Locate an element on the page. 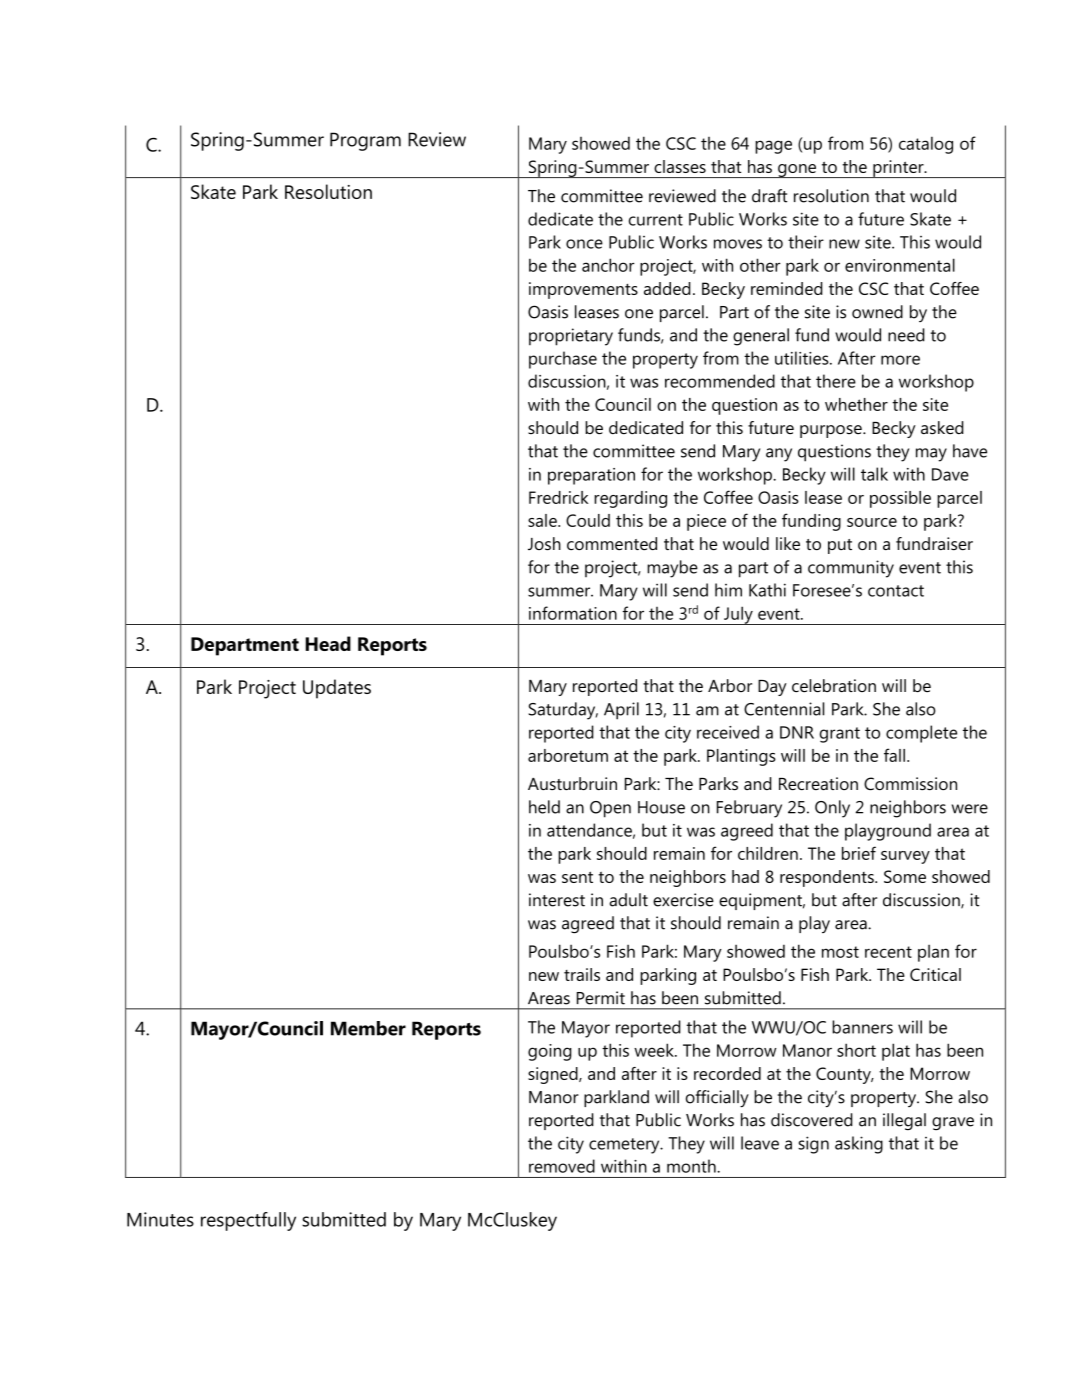 Image resolution: width=1068 pixels, height=1381 pixels. printer is located at coordinates (898, 169).
